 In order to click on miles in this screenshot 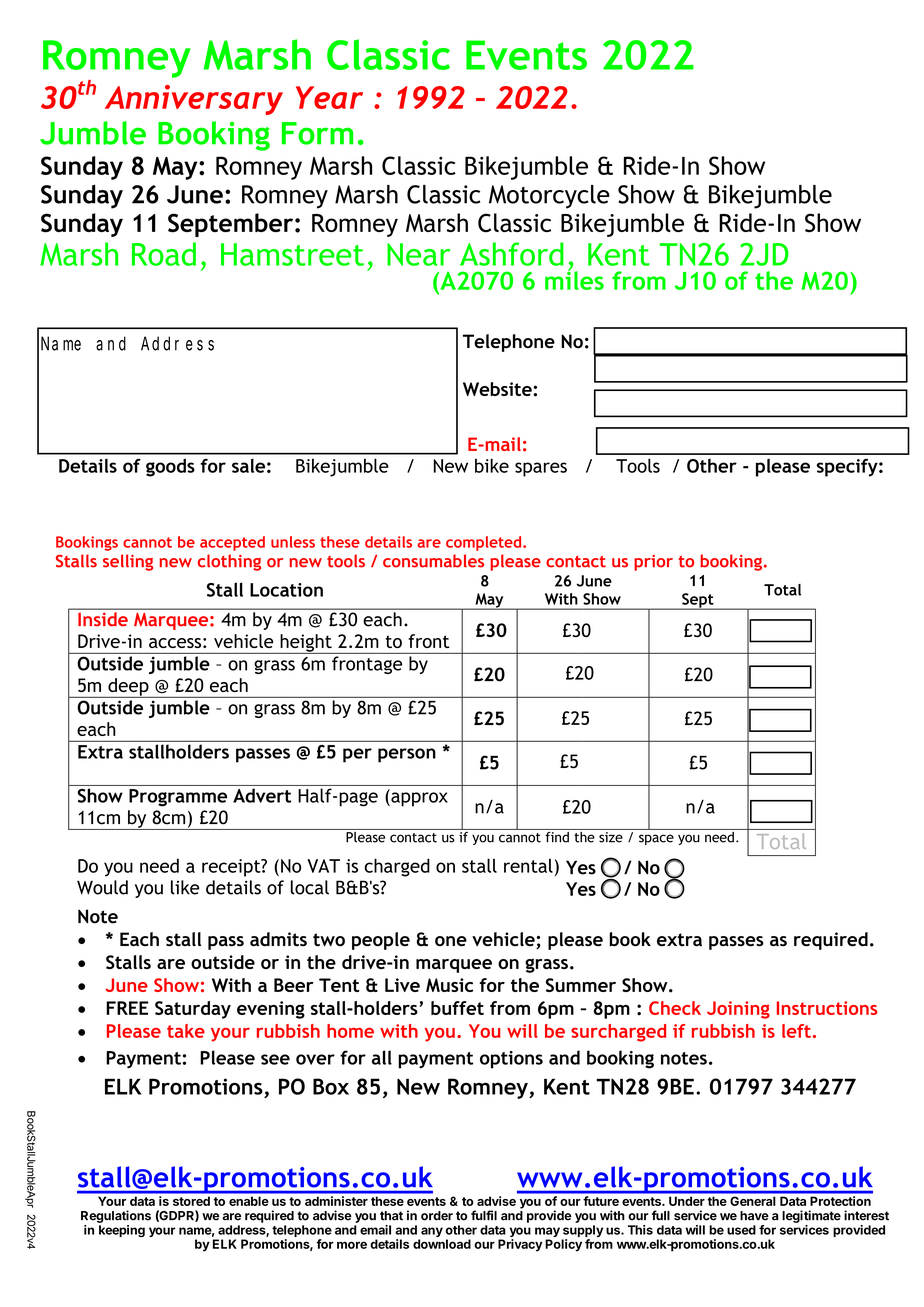, I will do `click(574, 279)`.
